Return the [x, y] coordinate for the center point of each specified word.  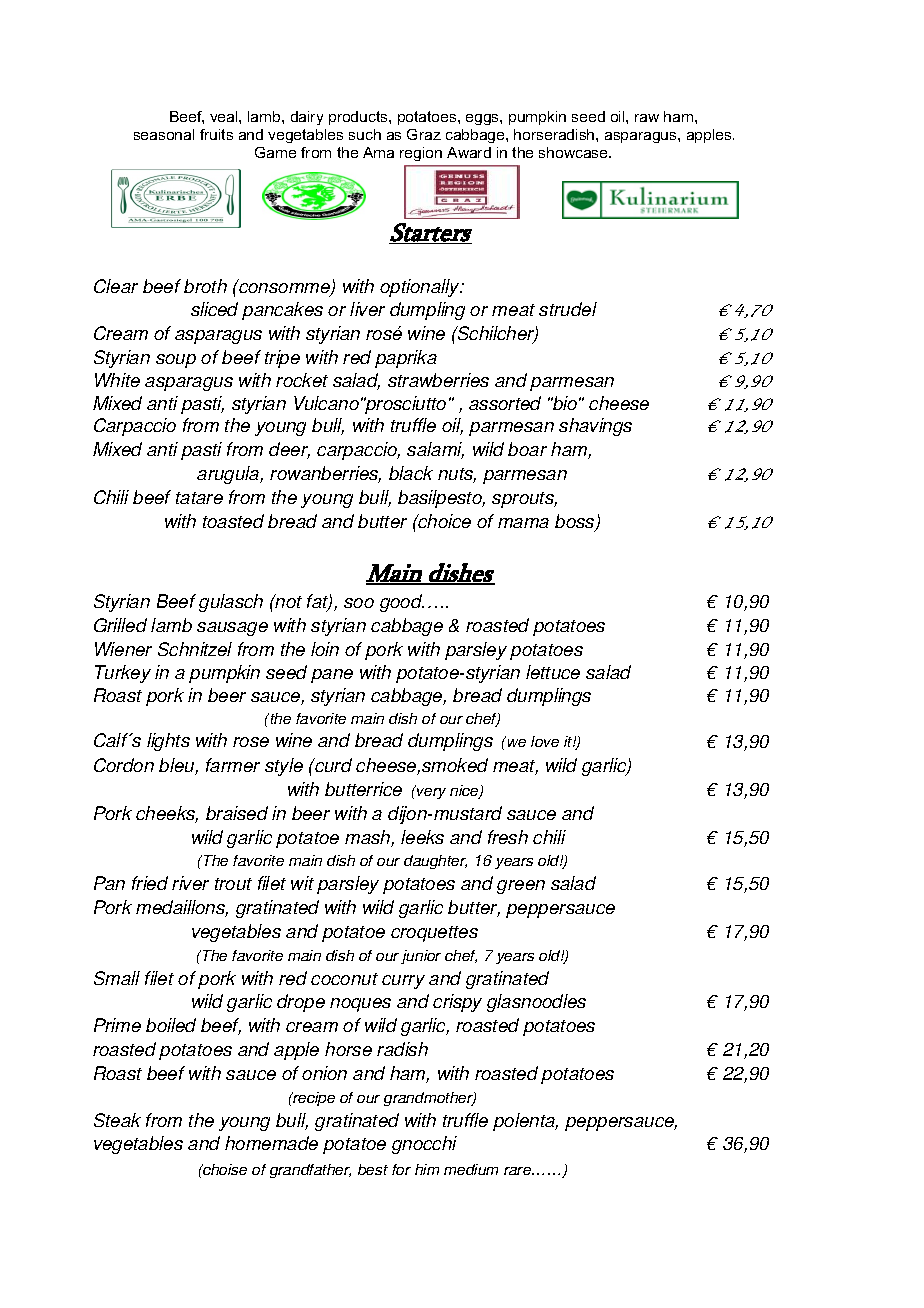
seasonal [164, 134]
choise [224, 1169]
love [545, 741]
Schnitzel [195, 649]
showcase [574, 152]
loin [325, 649]
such [365, 134]
